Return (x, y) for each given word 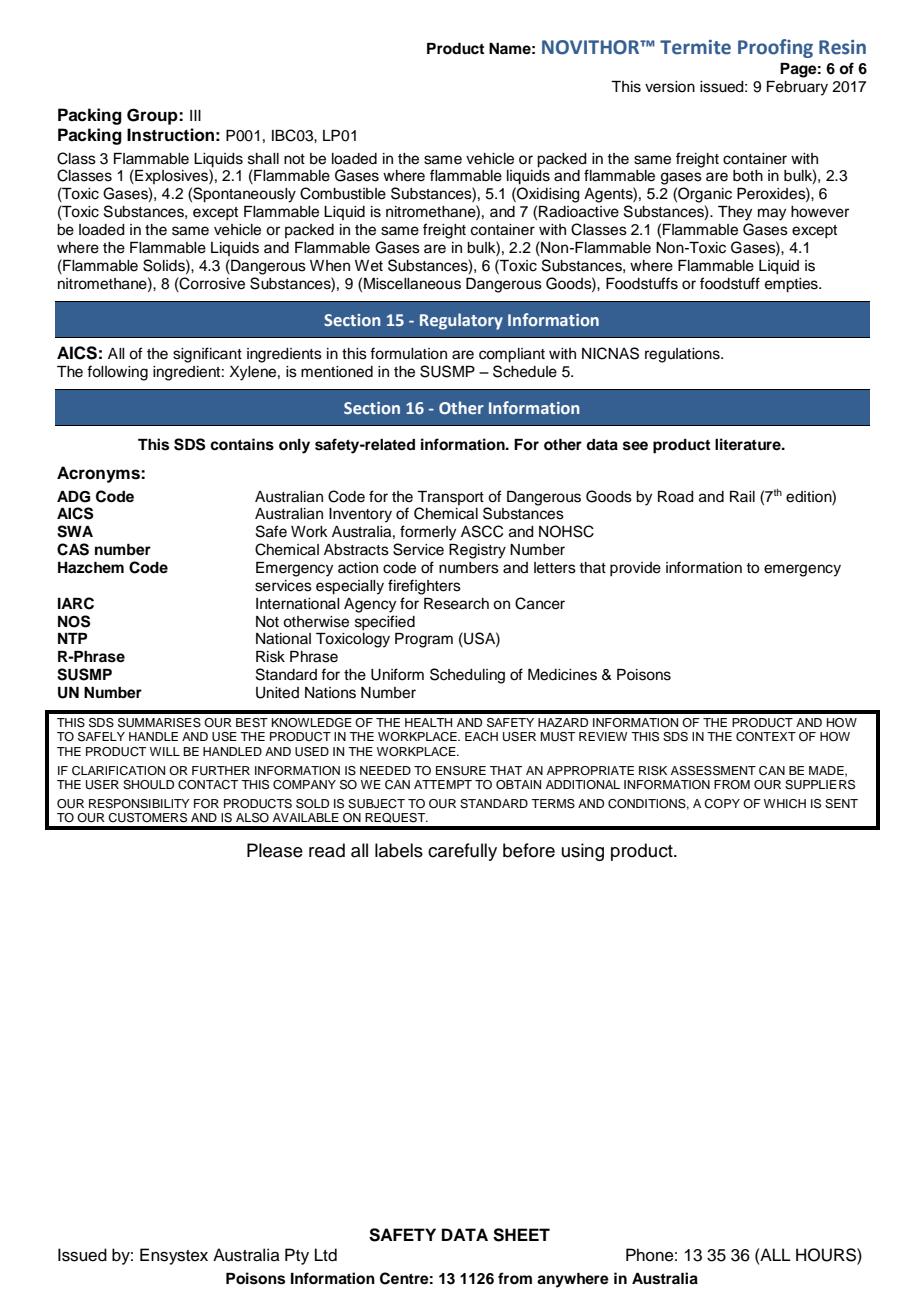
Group (153, 116)
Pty (297, 1256)
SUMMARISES (159, 723)
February (797, 88)
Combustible (343, 193)
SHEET (521, 1235)
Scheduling (467, 676)
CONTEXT (766, 737)
